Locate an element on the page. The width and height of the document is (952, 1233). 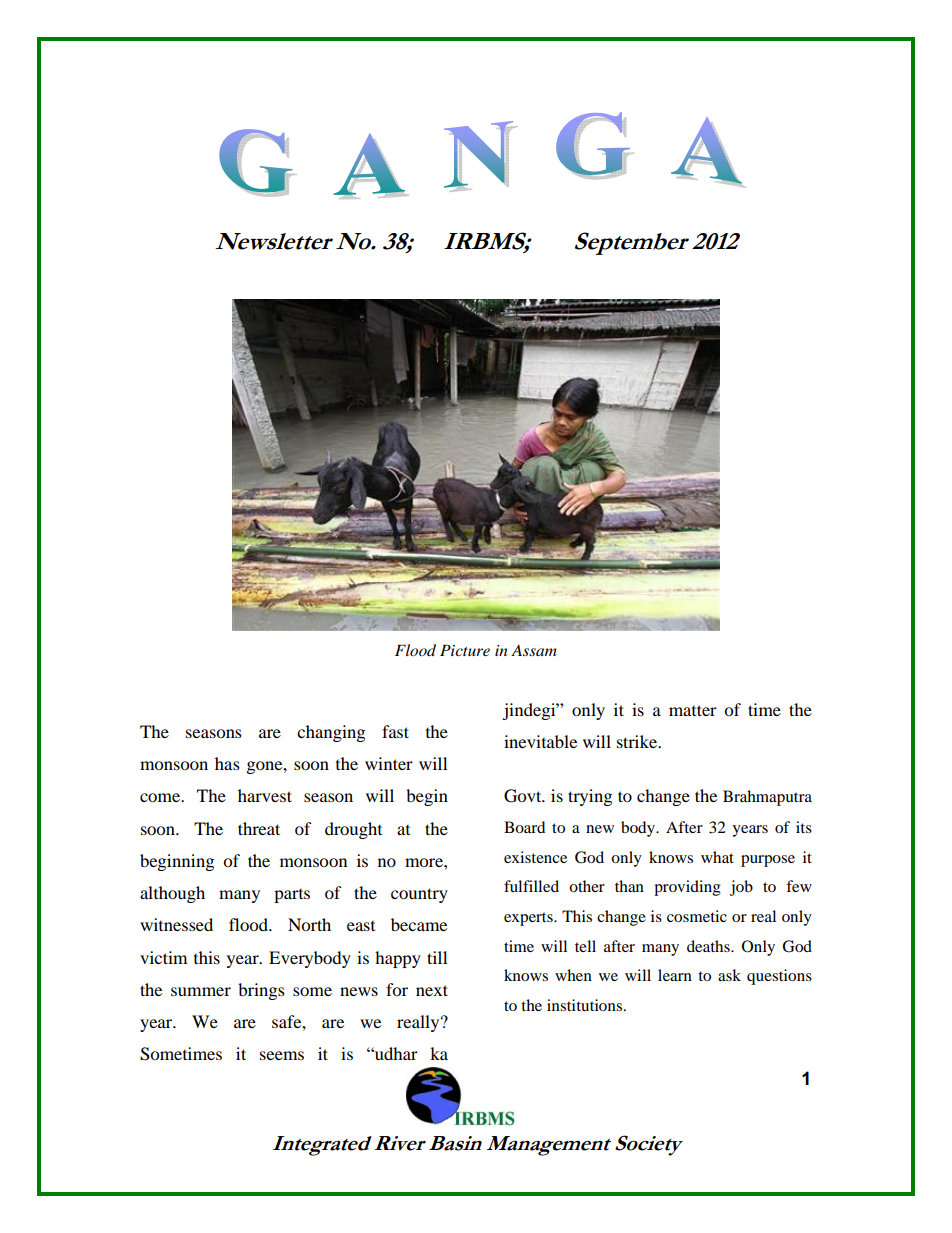
Picture is located at coordinates (465, 650).
